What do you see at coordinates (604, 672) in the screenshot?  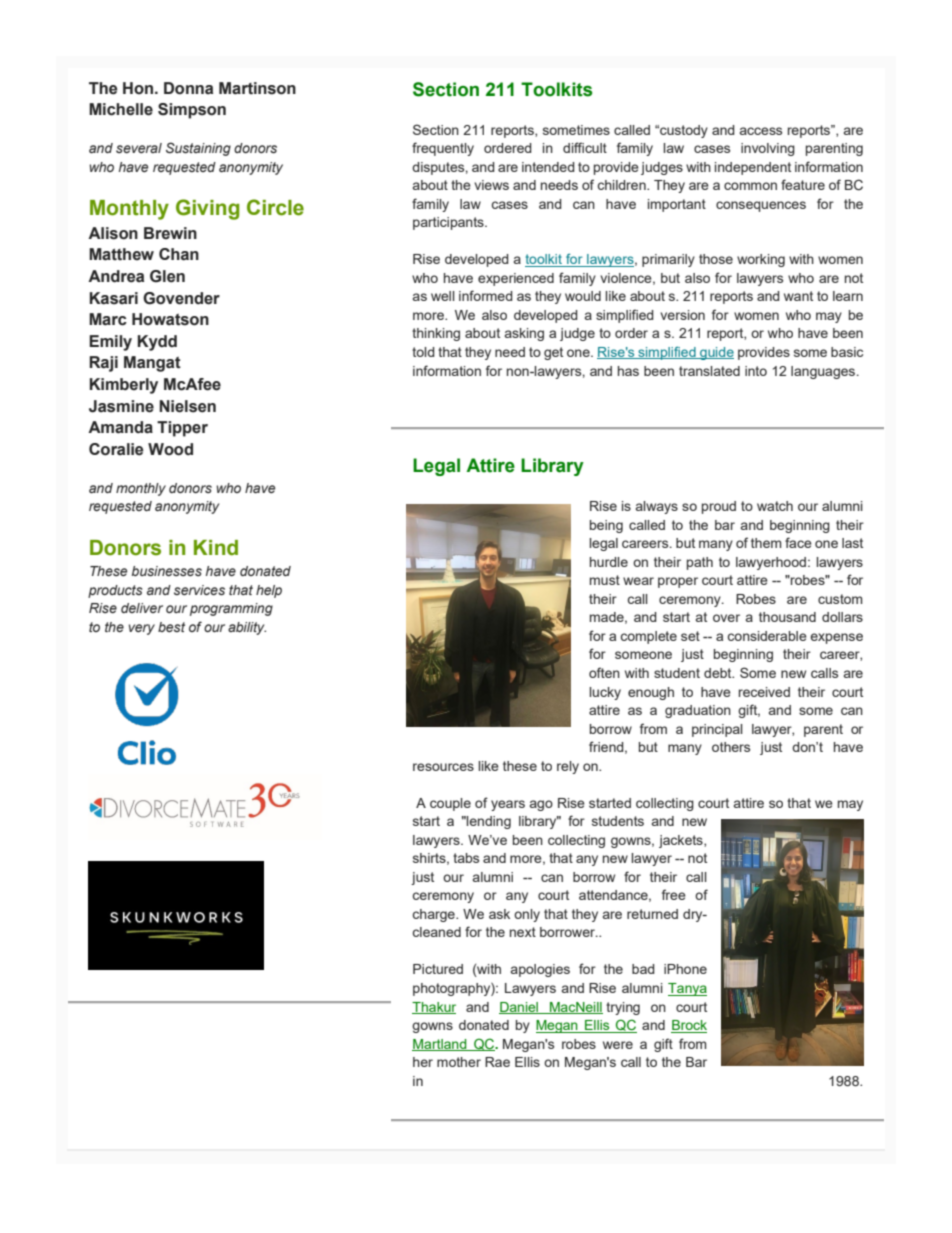 I see `often` at bounding box center [604, 672].
